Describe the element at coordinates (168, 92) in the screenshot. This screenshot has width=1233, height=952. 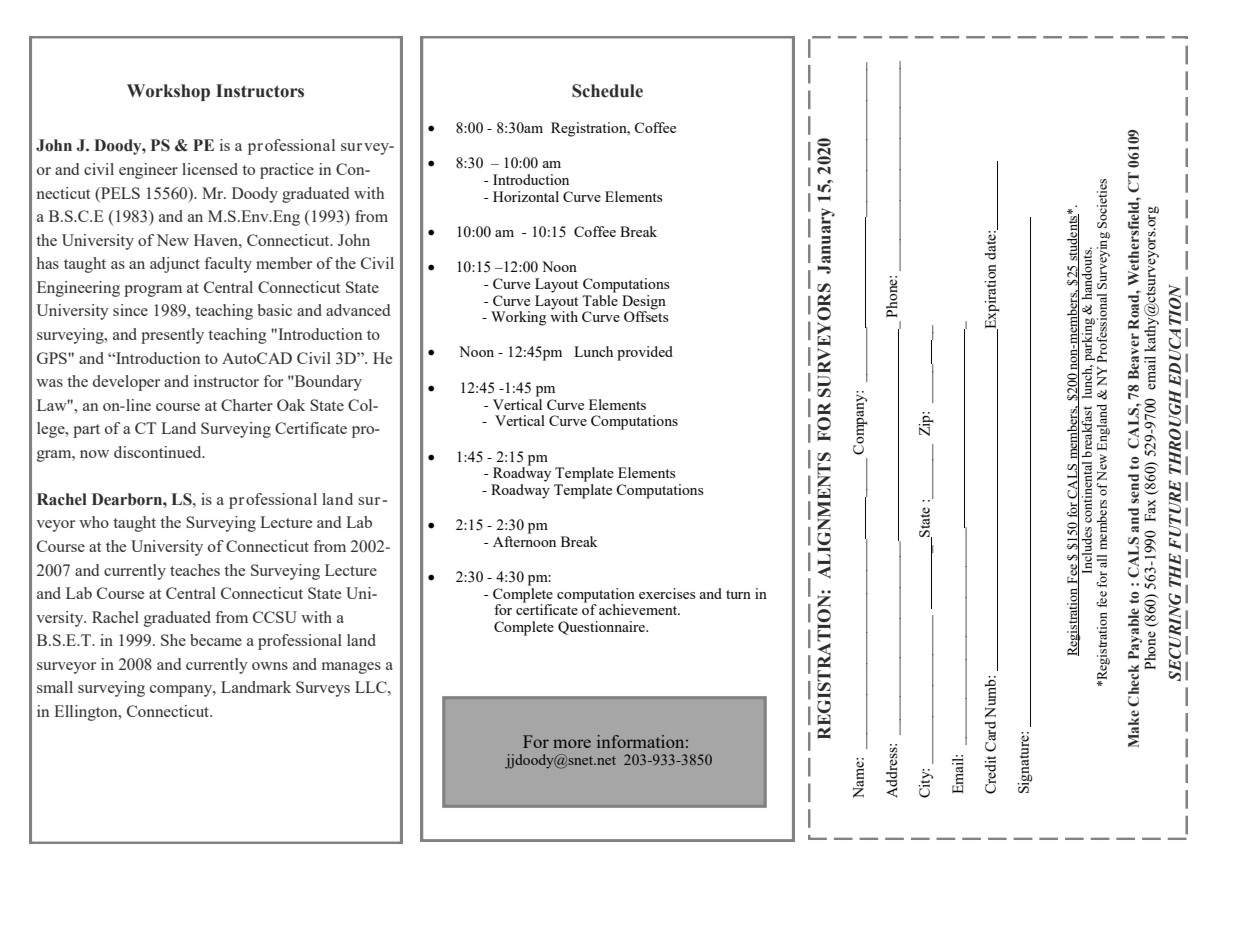
I see `Workshop` at that location.
